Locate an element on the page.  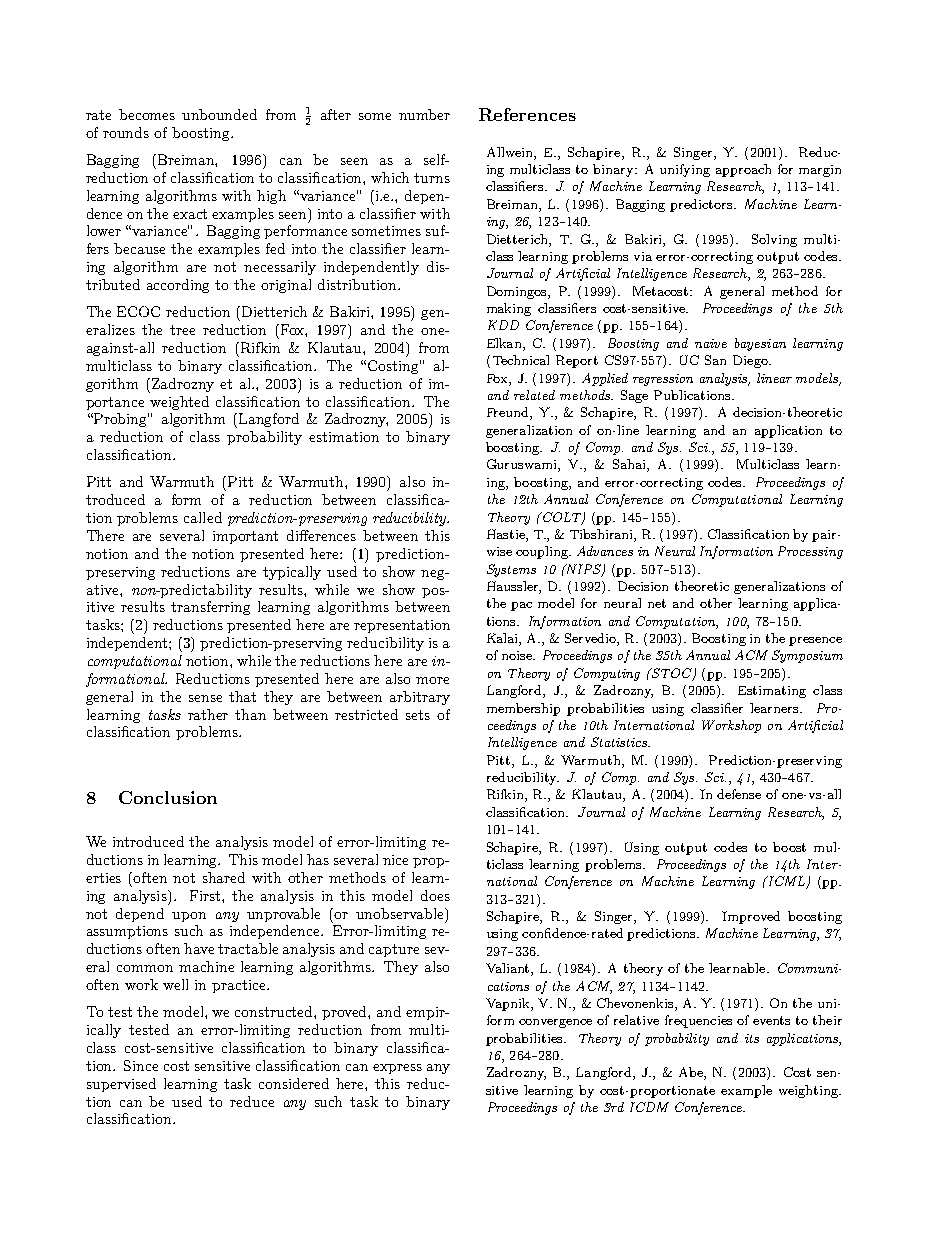
its is located at coordinates (752, 1038).
